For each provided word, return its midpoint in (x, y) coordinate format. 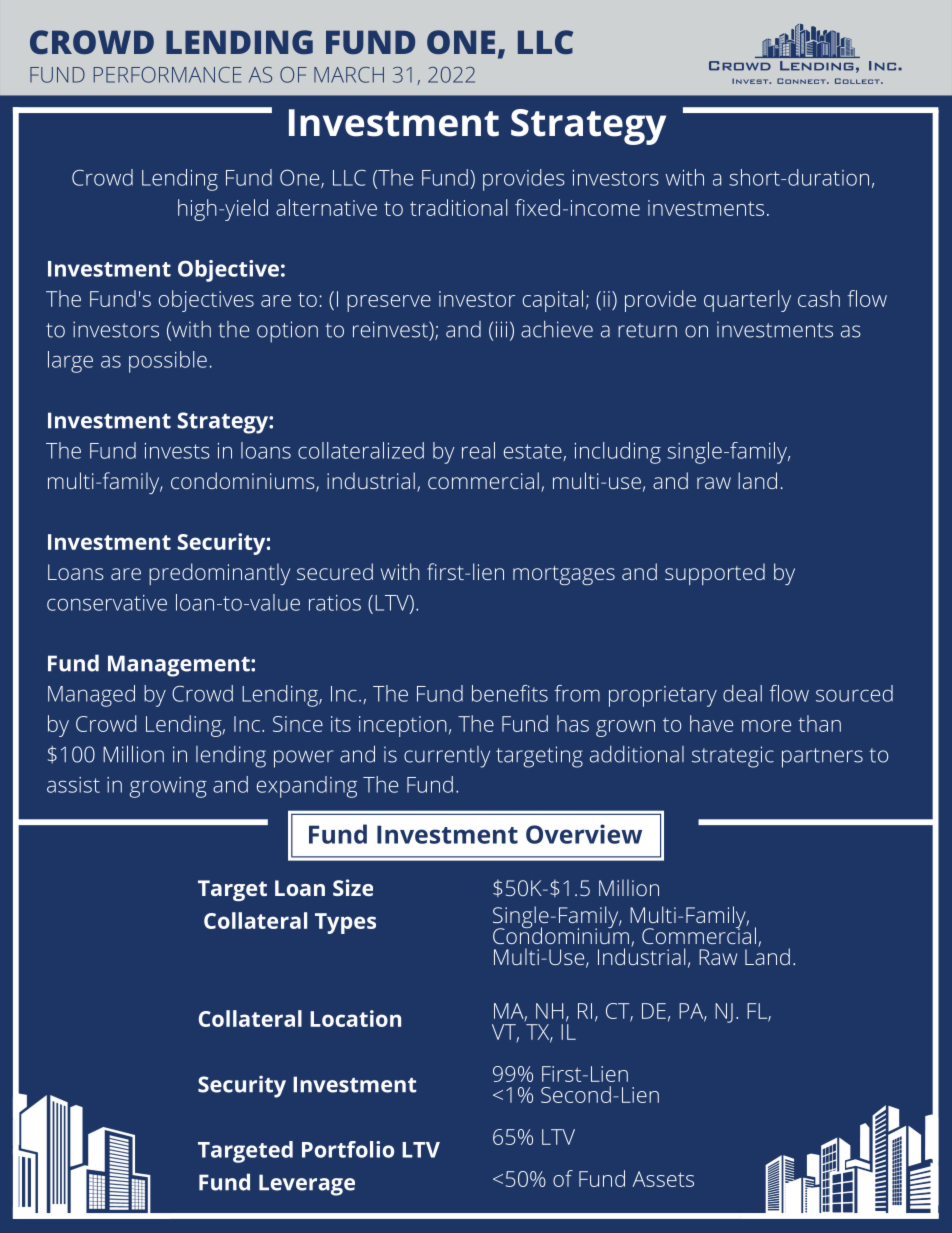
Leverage (307, 1185)
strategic (733, 757)
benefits (510, 693)
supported (715, 574)
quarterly (747, 301)
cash (819, 298)
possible (168, 362)
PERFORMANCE (168, 75)
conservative (107, 603)
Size (353, 887)
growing (168, 787)
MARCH (349, 75)
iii (501, 329)
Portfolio (348, 1149)
